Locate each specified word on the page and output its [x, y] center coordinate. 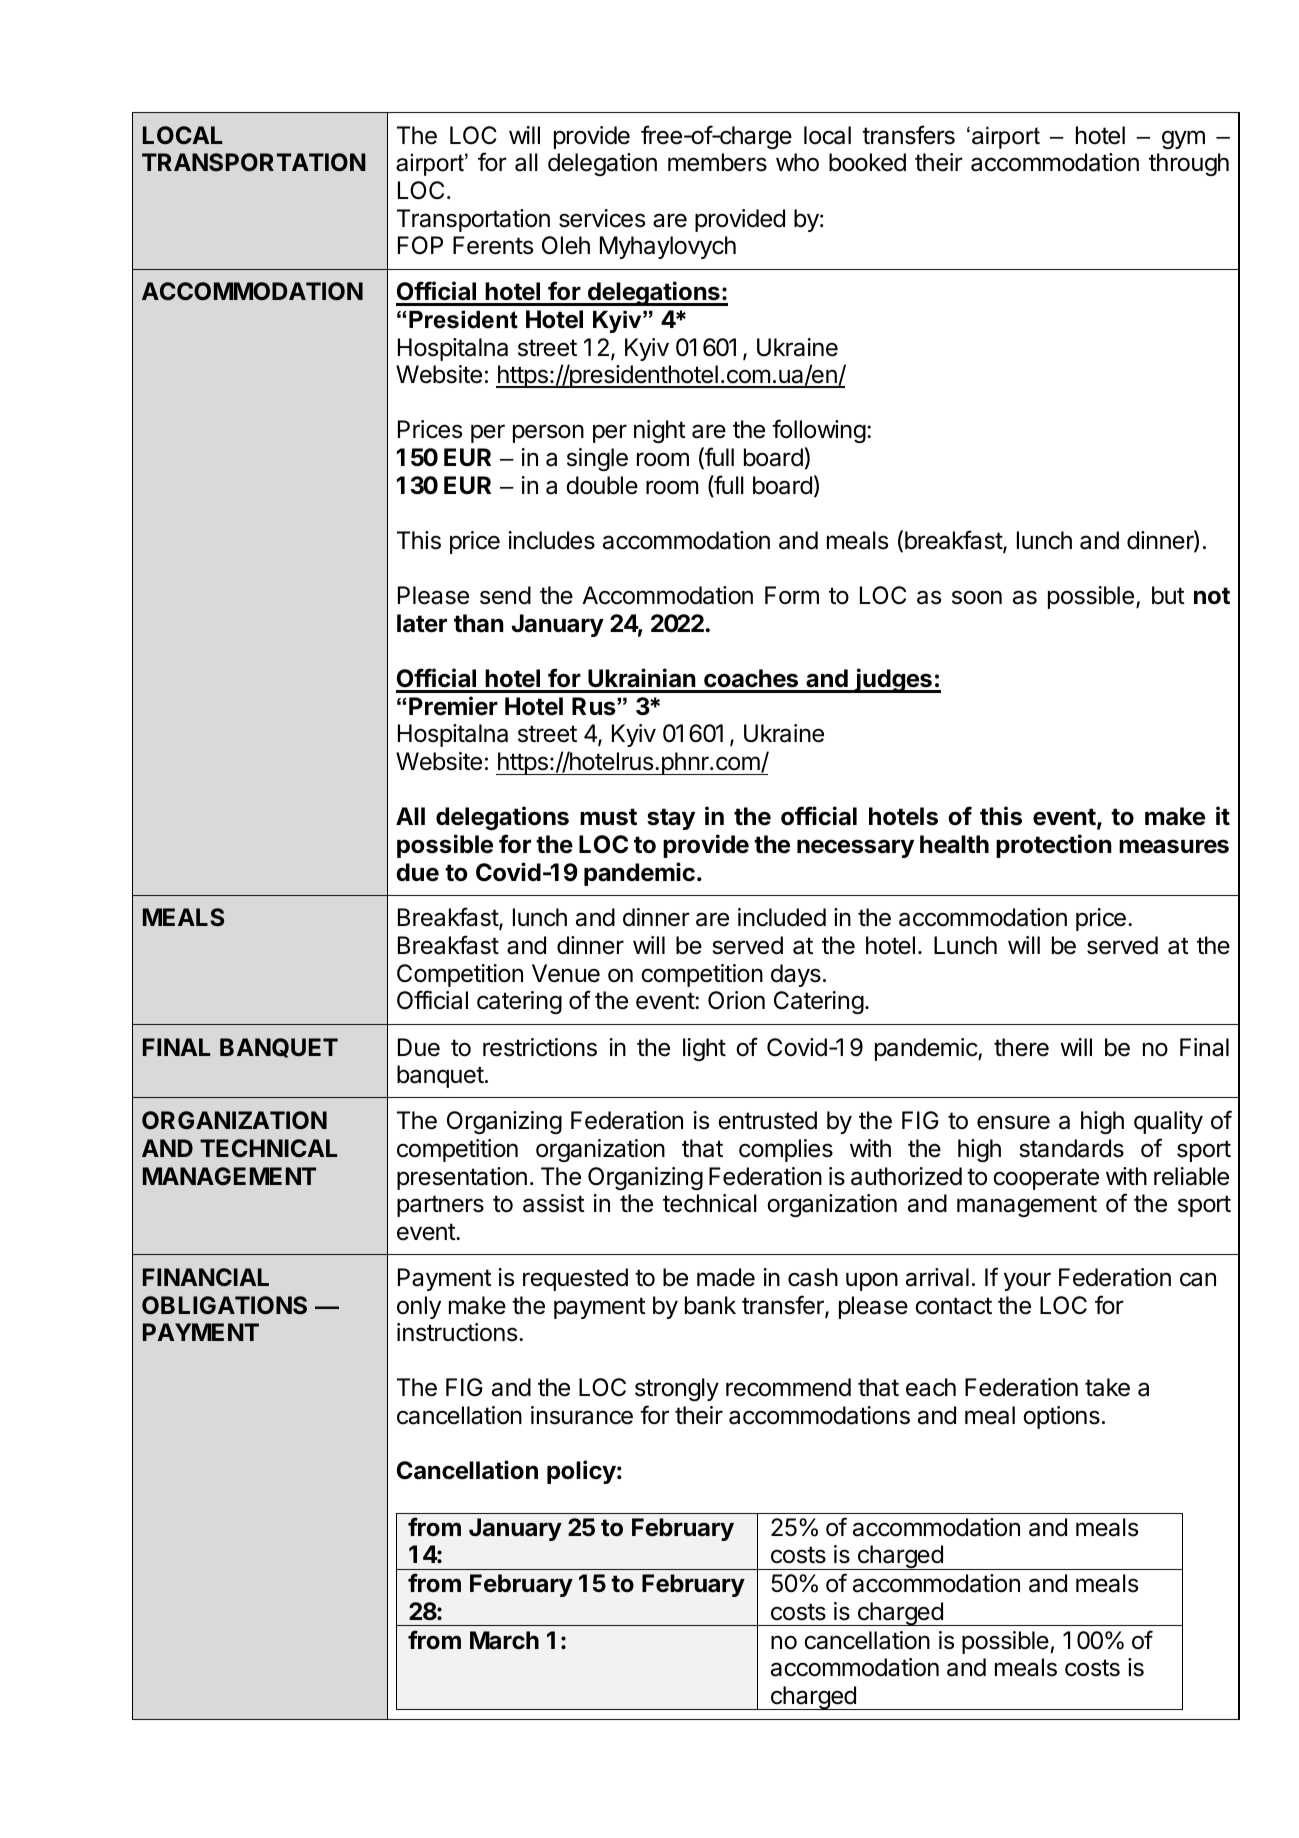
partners [440, 1206]
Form [792, 595]
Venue [566, 973]
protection [1054, 846]
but [1168, 595]
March [504, 1640]
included [782, 917]
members [717, 162]
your [1027, 1281]
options [1061, 1417]
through [1189, 164]
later [422, 623]
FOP [420, 245]
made [726, 1277]
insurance [582, 1415]
